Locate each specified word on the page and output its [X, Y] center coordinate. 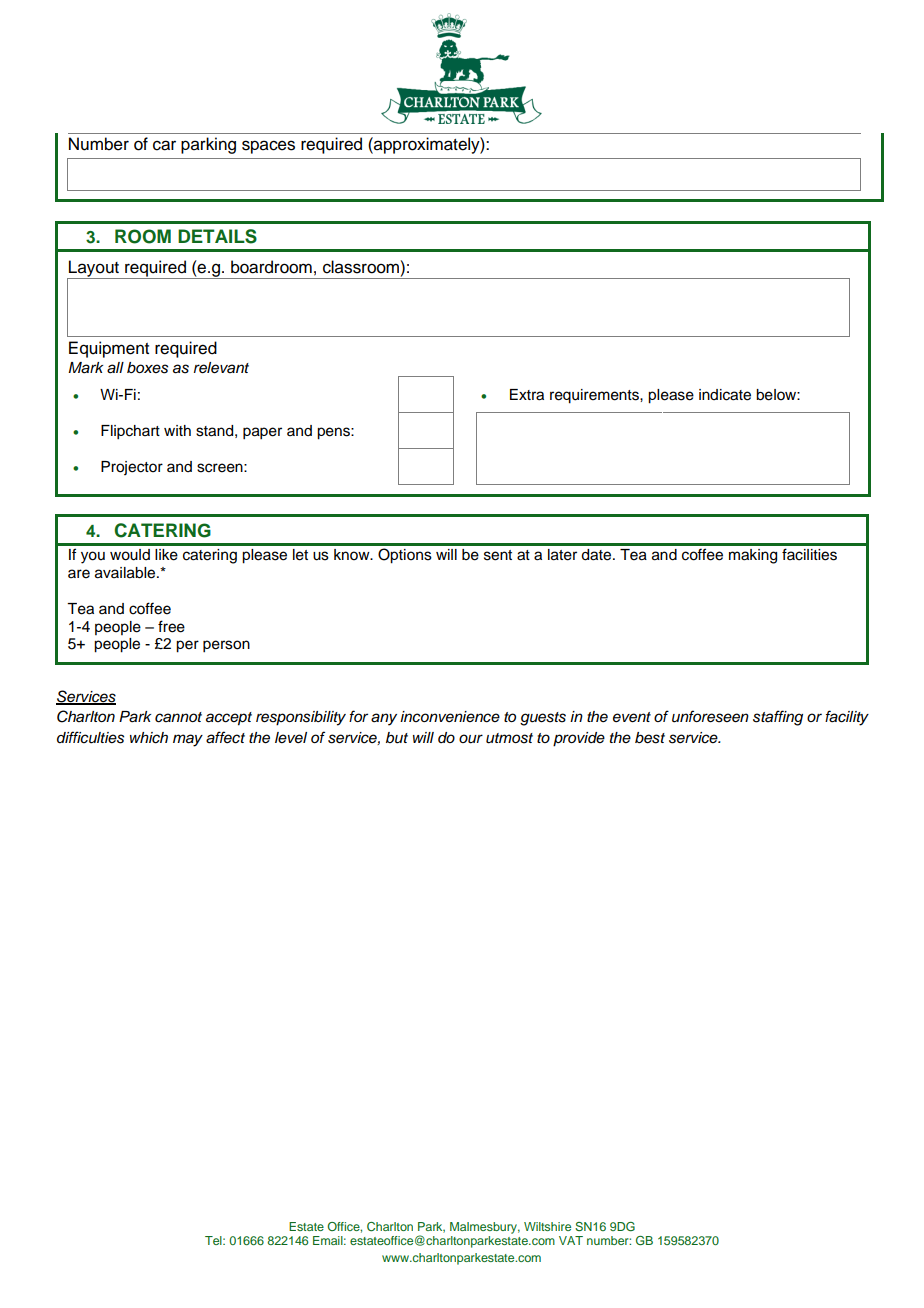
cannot [178, 717]
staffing [778, 718]
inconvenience [450, 717]
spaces [268, 147]
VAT [571, 1240]
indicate [725, 395]
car [164, 145]
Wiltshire [547, 1226]
